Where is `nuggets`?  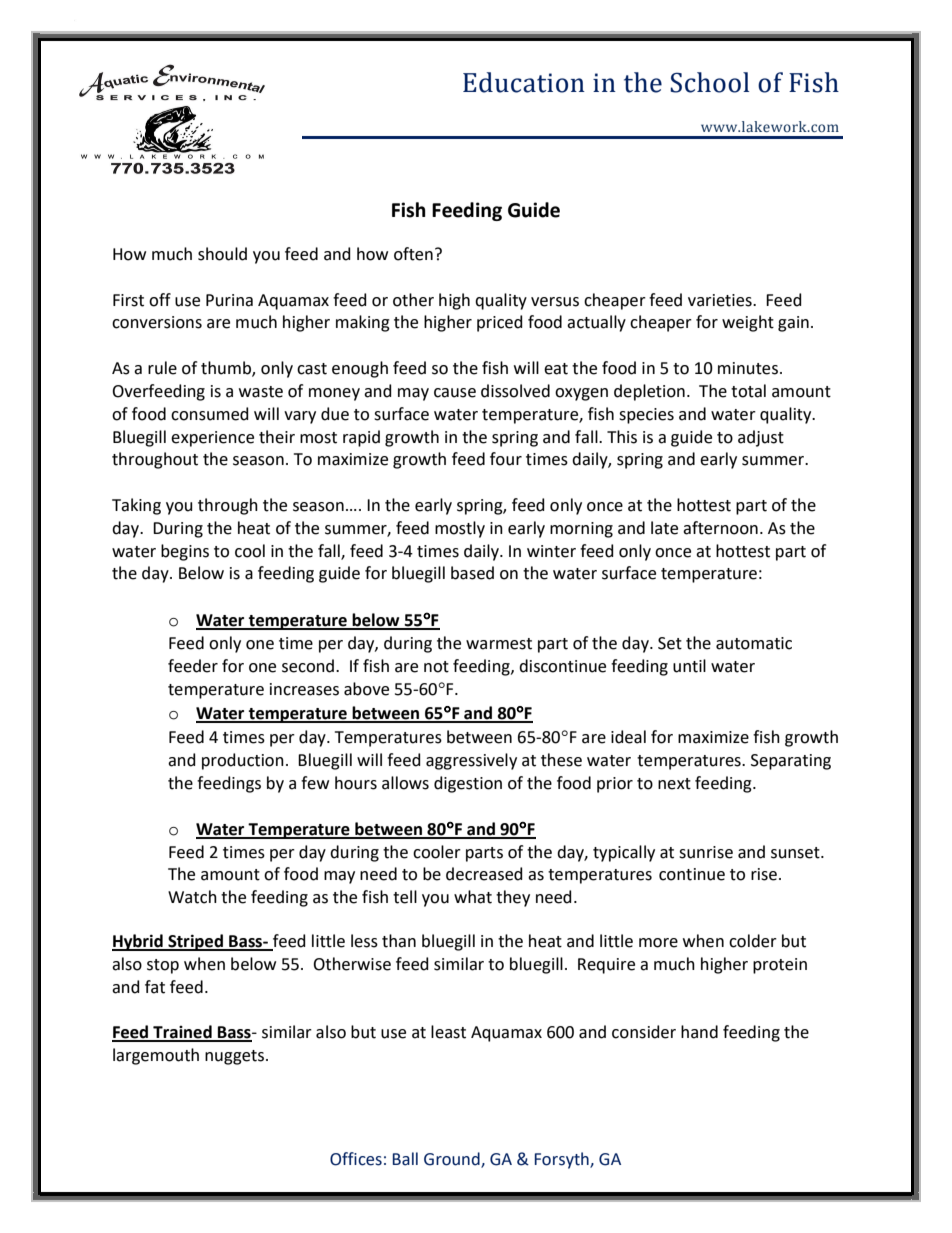 nuggets is located at coordinates (236, 1057).
